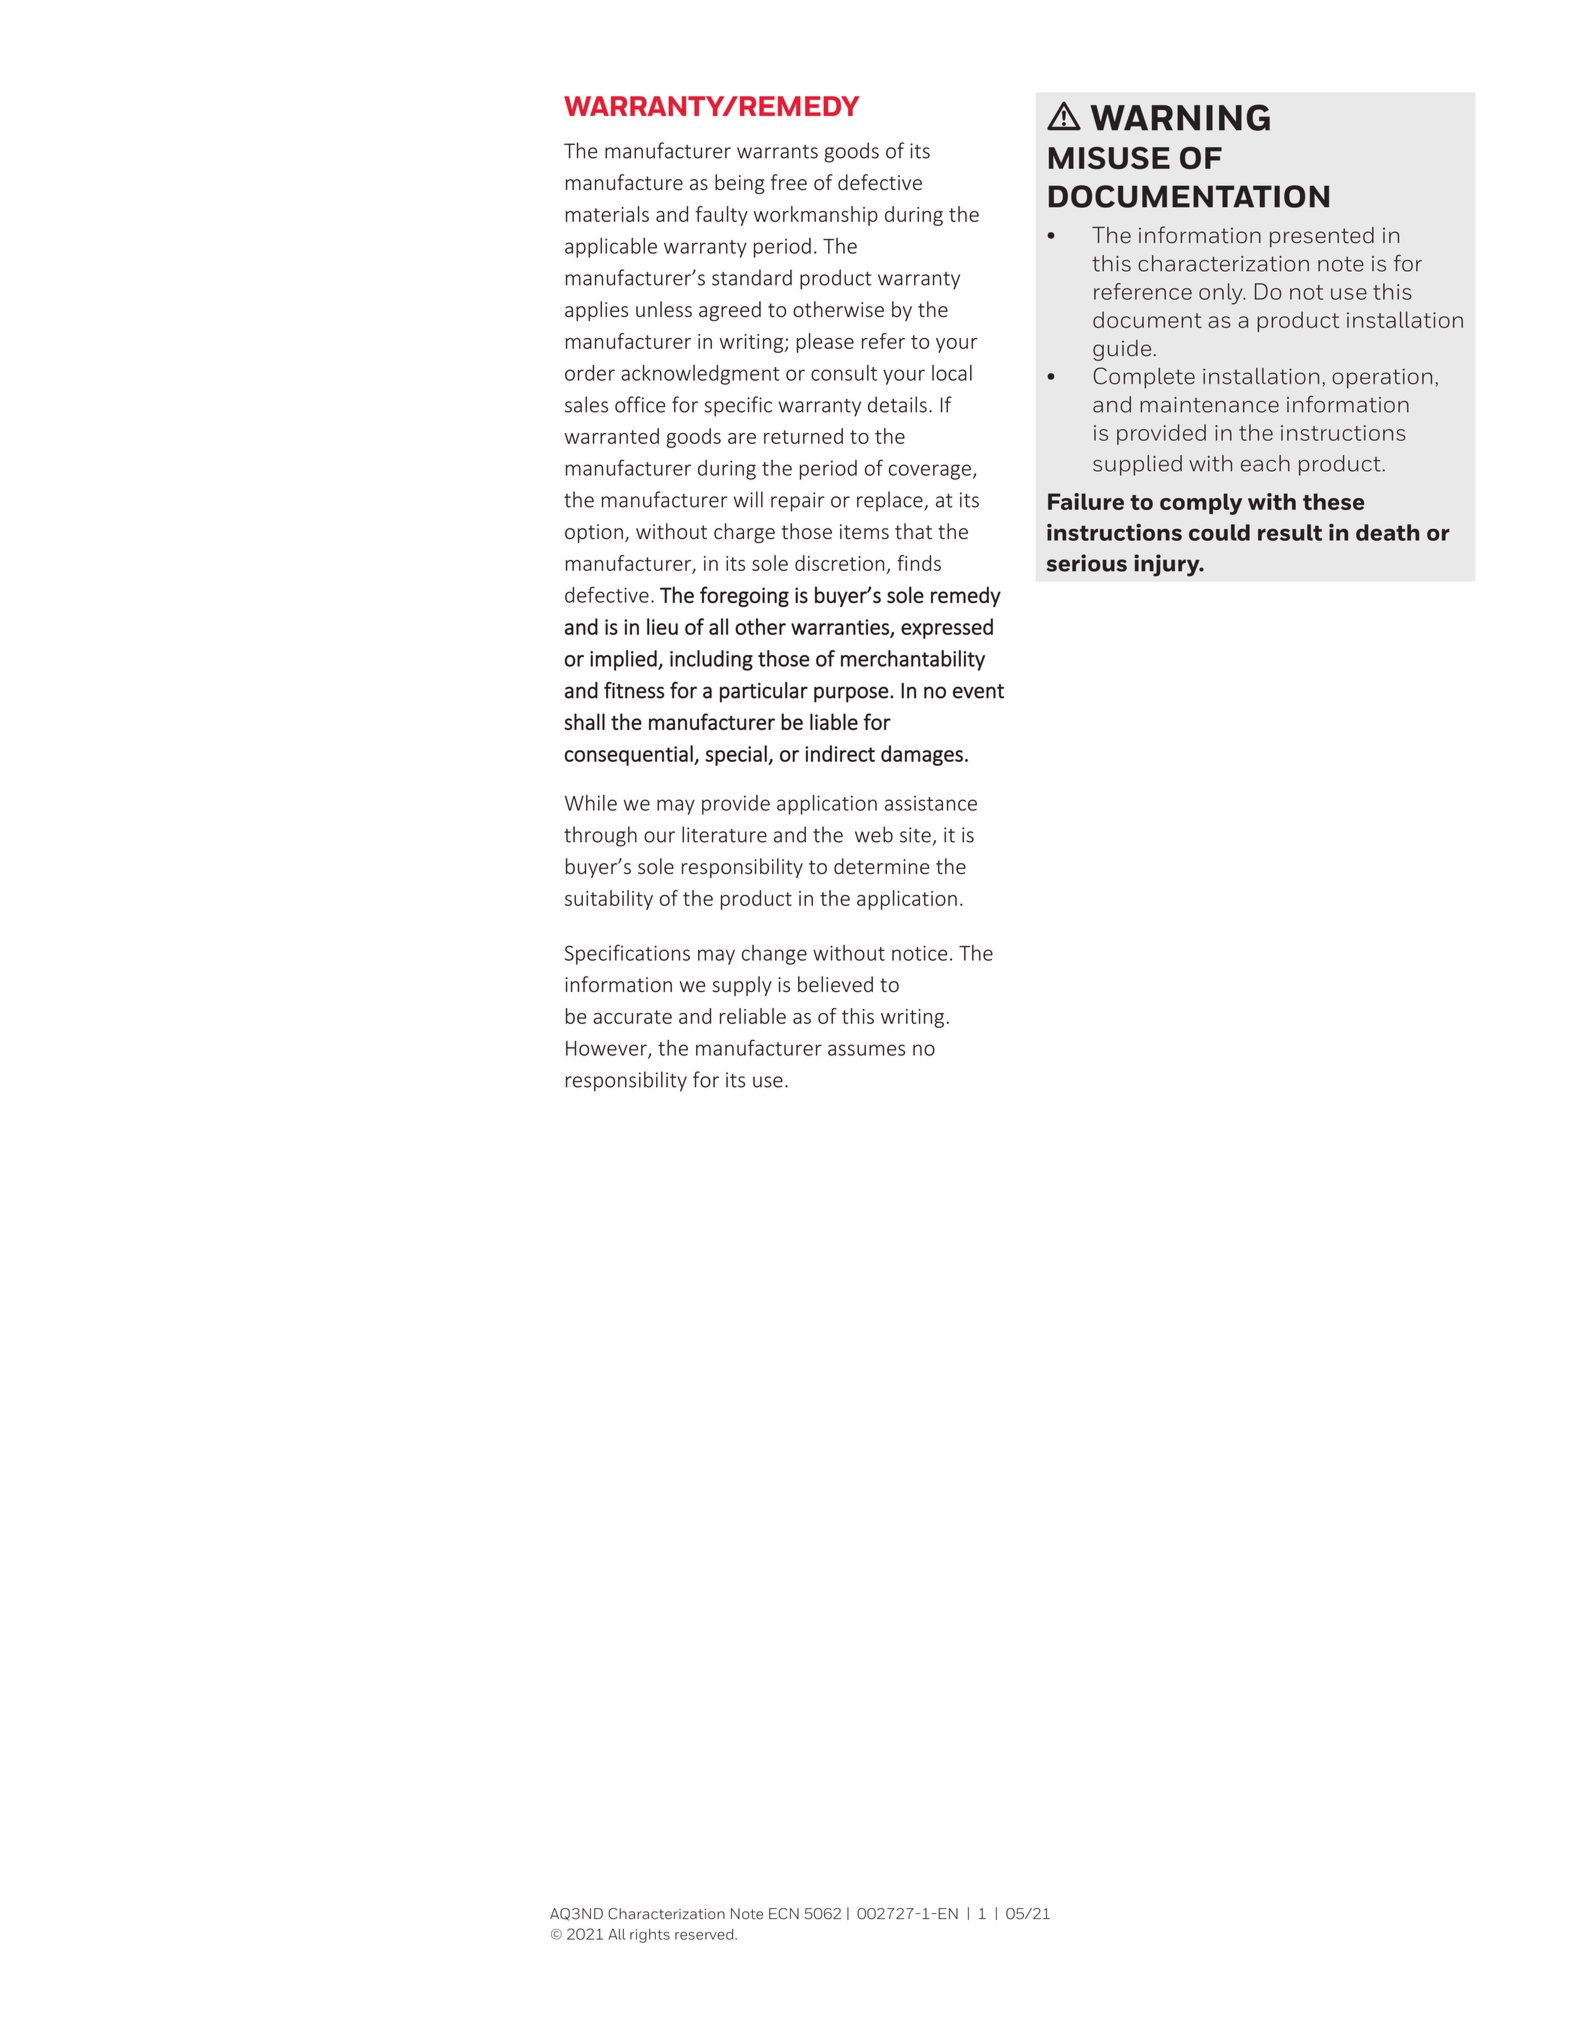 The height and width of the screenshot is (2031, 1569). What do you see at coordinates (1322, 237) in the screenshot?
I see `presented` at bounding box center [1322, 237].
